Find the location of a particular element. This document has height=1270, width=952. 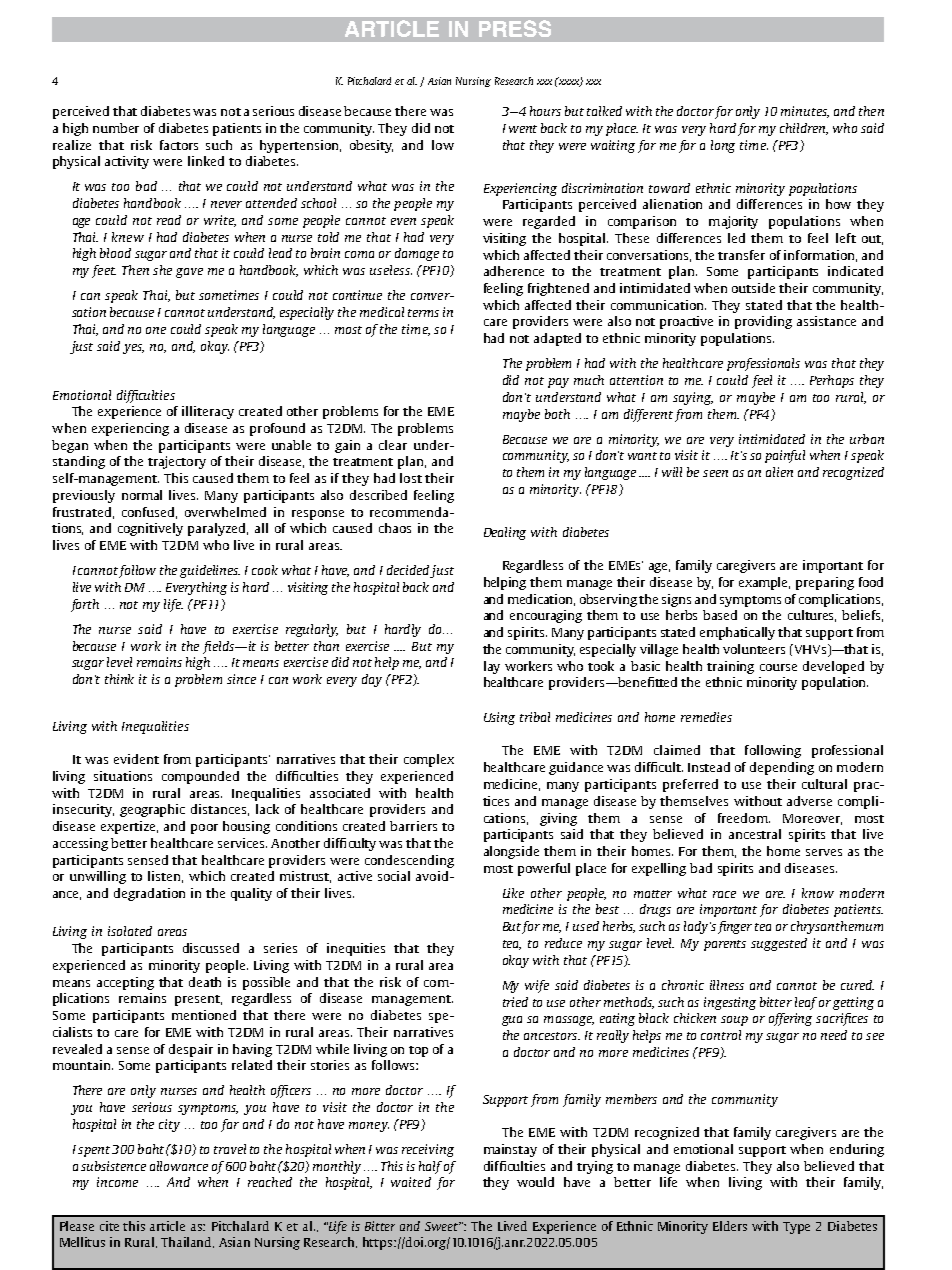

factors is located at coordinates (179, 145).
